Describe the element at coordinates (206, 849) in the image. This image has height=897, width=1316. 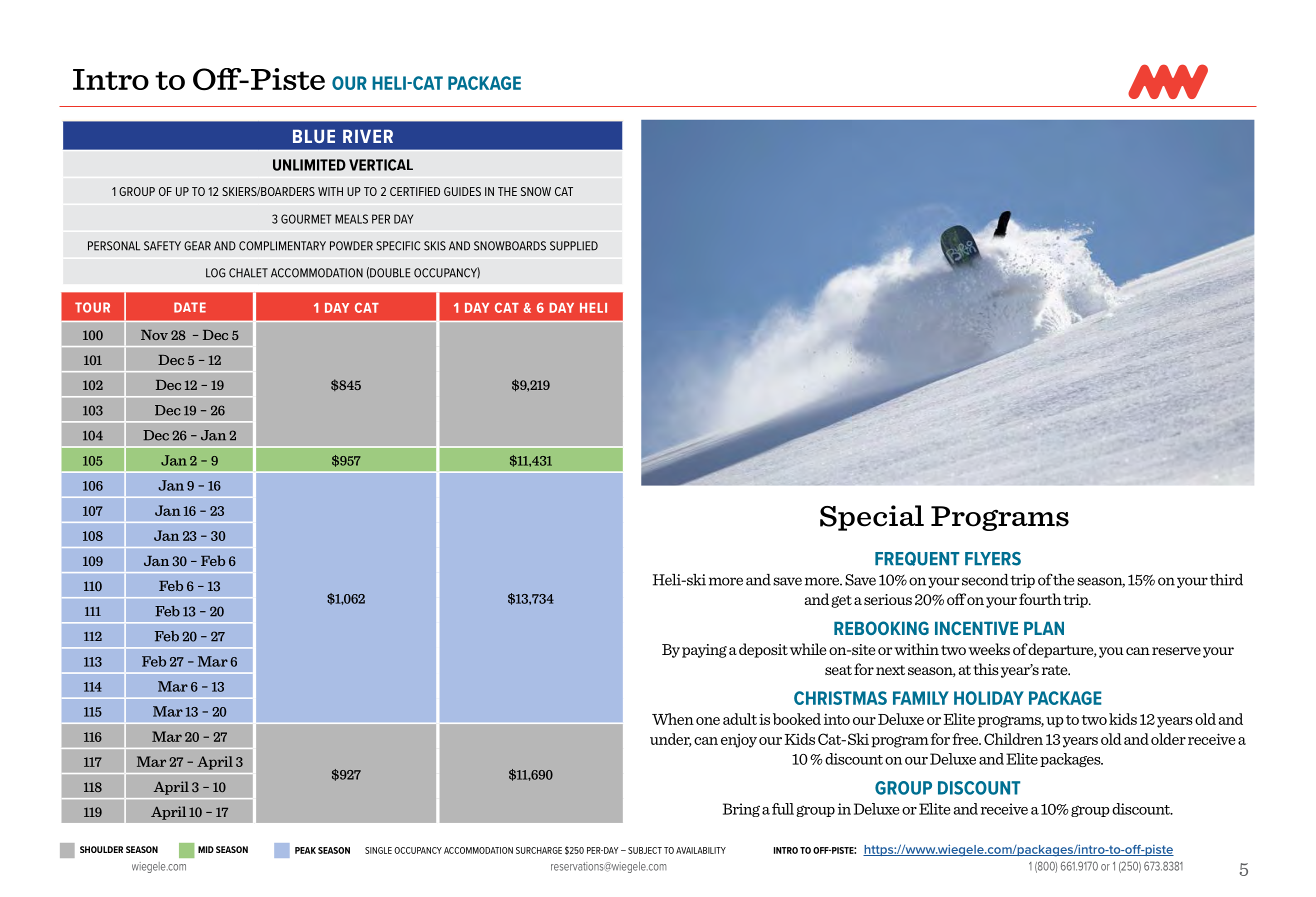
I see `MID` at that location.
